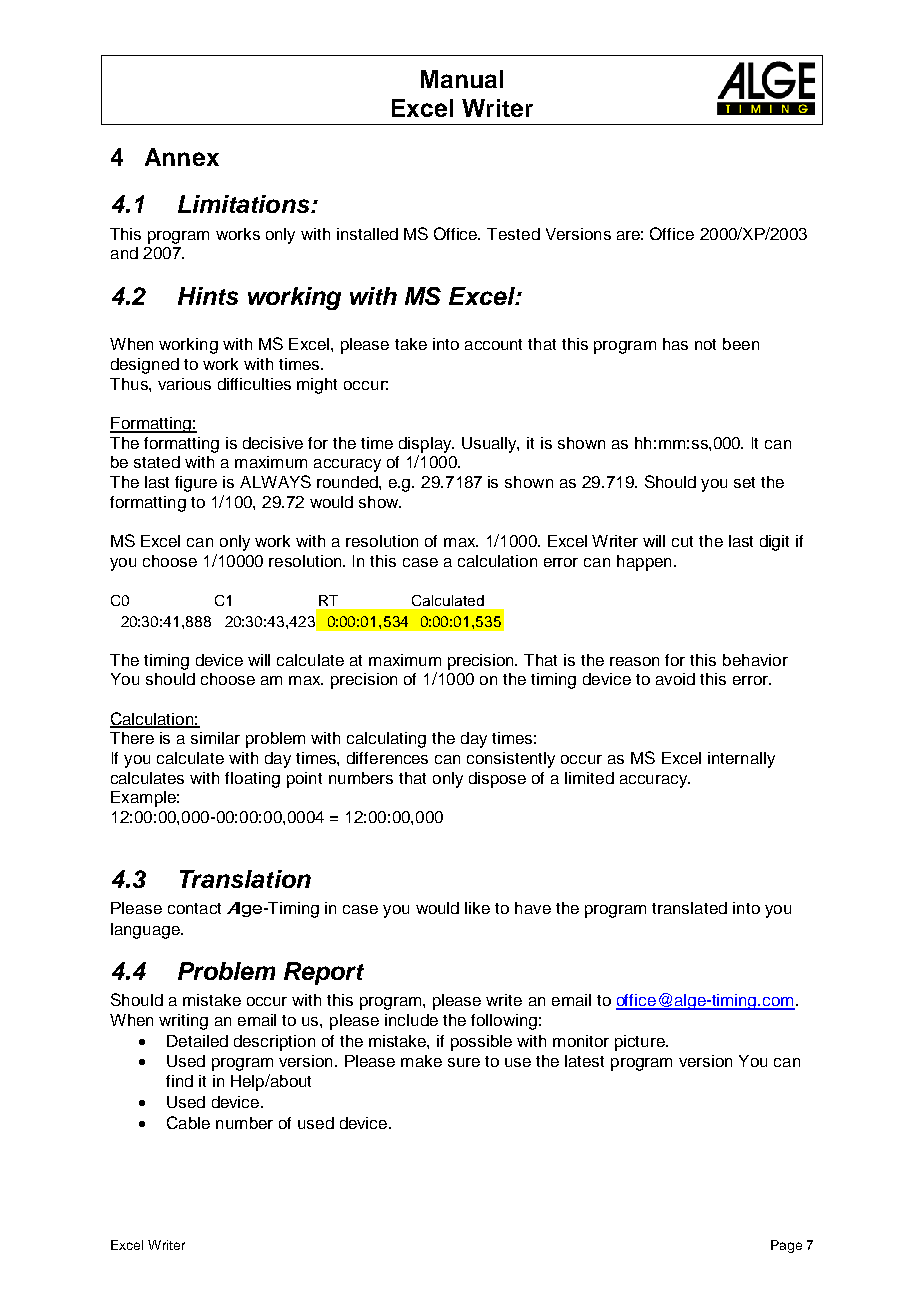  I want to click on Cable, so click(188, 1122).
